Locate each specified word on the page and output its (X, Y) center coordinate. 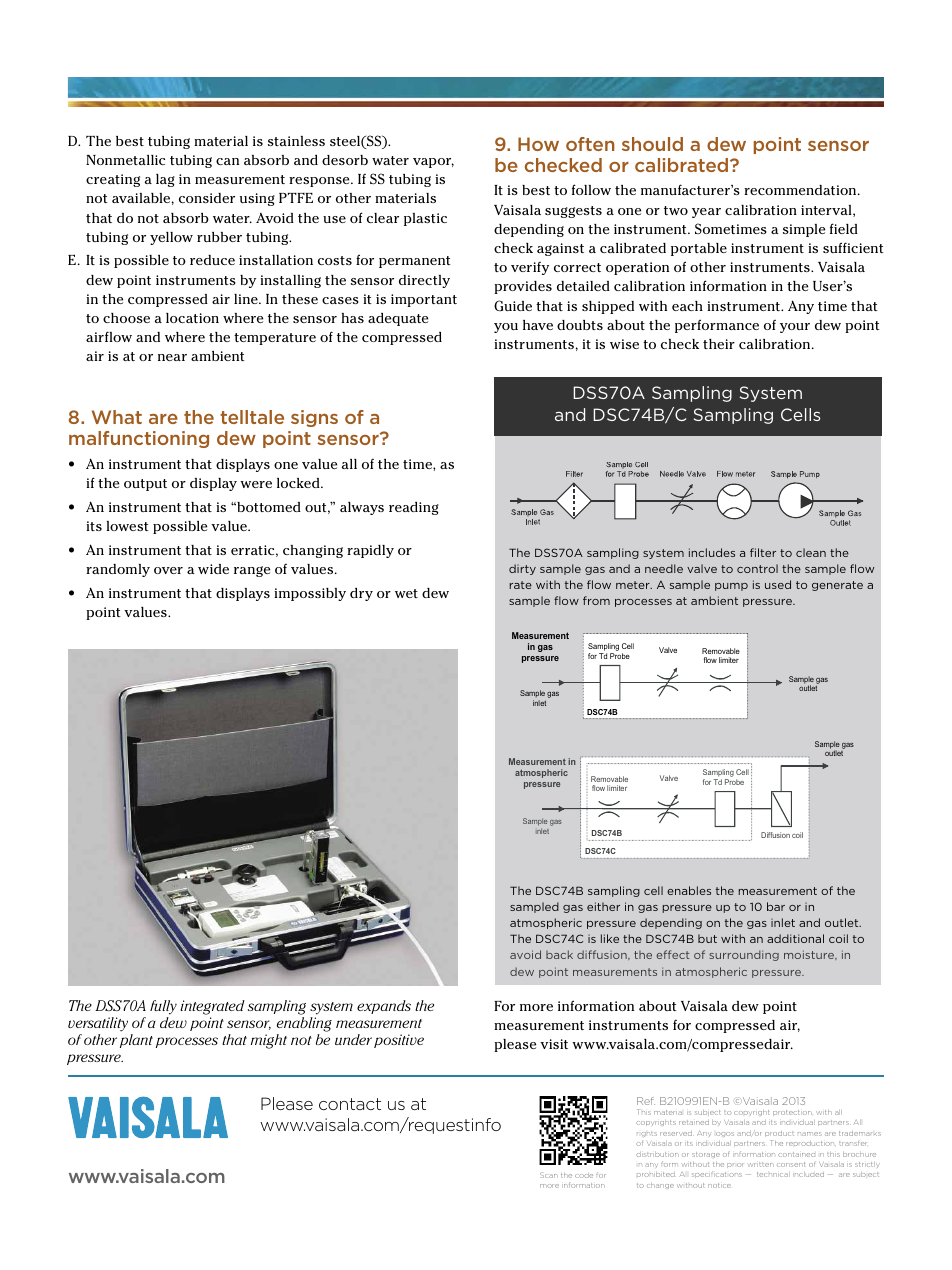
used (778, 584)
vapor (433, 163)
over (168, 570)
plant (136, 1041)
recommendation (801, 190)
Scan (549, 1175)
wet (406, 593)
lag (165, 180)
